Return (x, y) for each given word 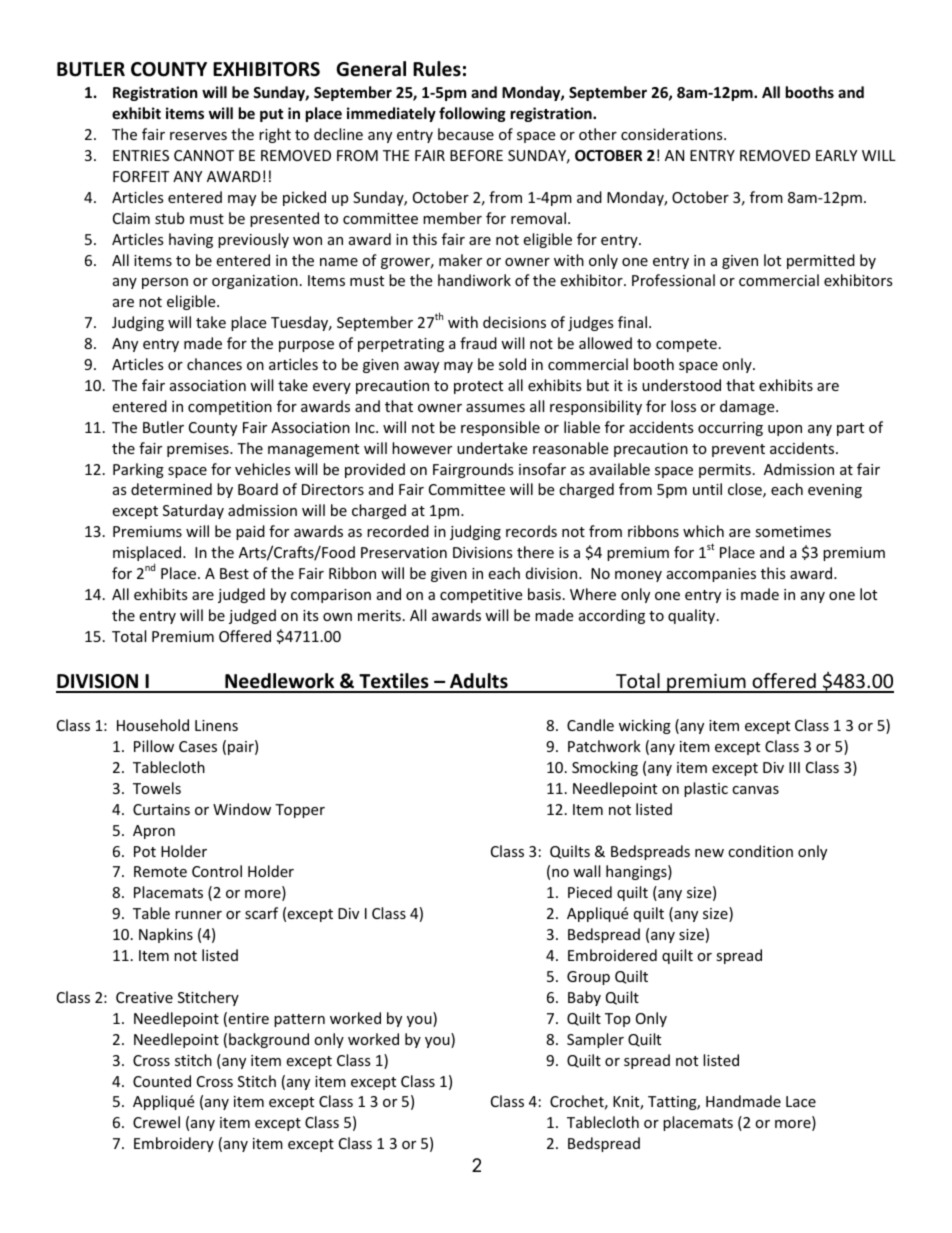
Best (234, 573)
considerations (673, 134)
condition (760, 851)
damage (748, 407)
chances (214, 364)
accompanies (711, 575)
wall (586, 871)
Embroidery (174, 1144)
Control (217, 871)
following (472, 114)
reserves (198, 136)
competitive (481, 596)
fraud (478, 343)
